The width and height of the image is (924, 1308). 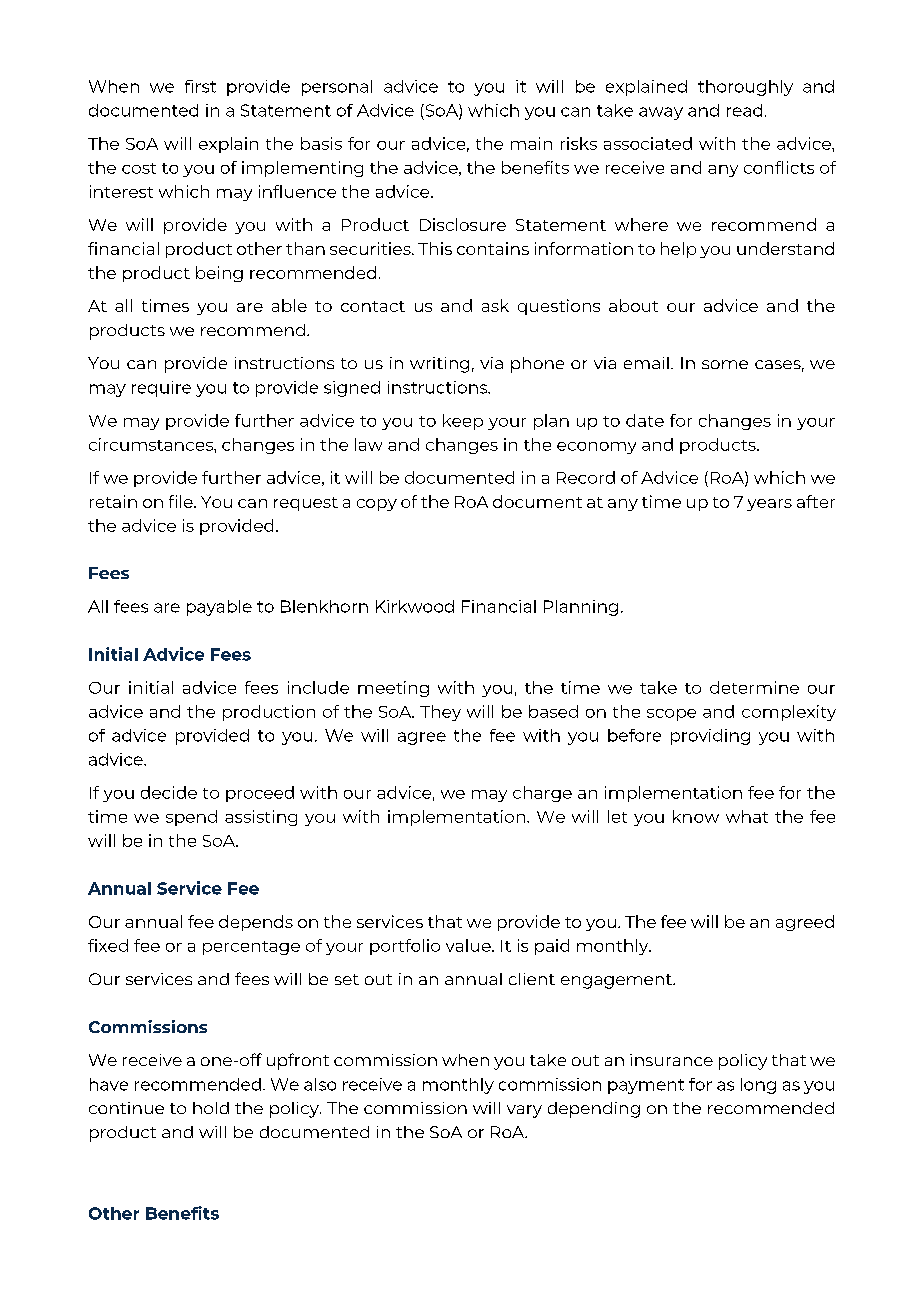 What do you see at coordinates (169, 792) in the image?
I see `decide` at bounding box center [169, 792].
